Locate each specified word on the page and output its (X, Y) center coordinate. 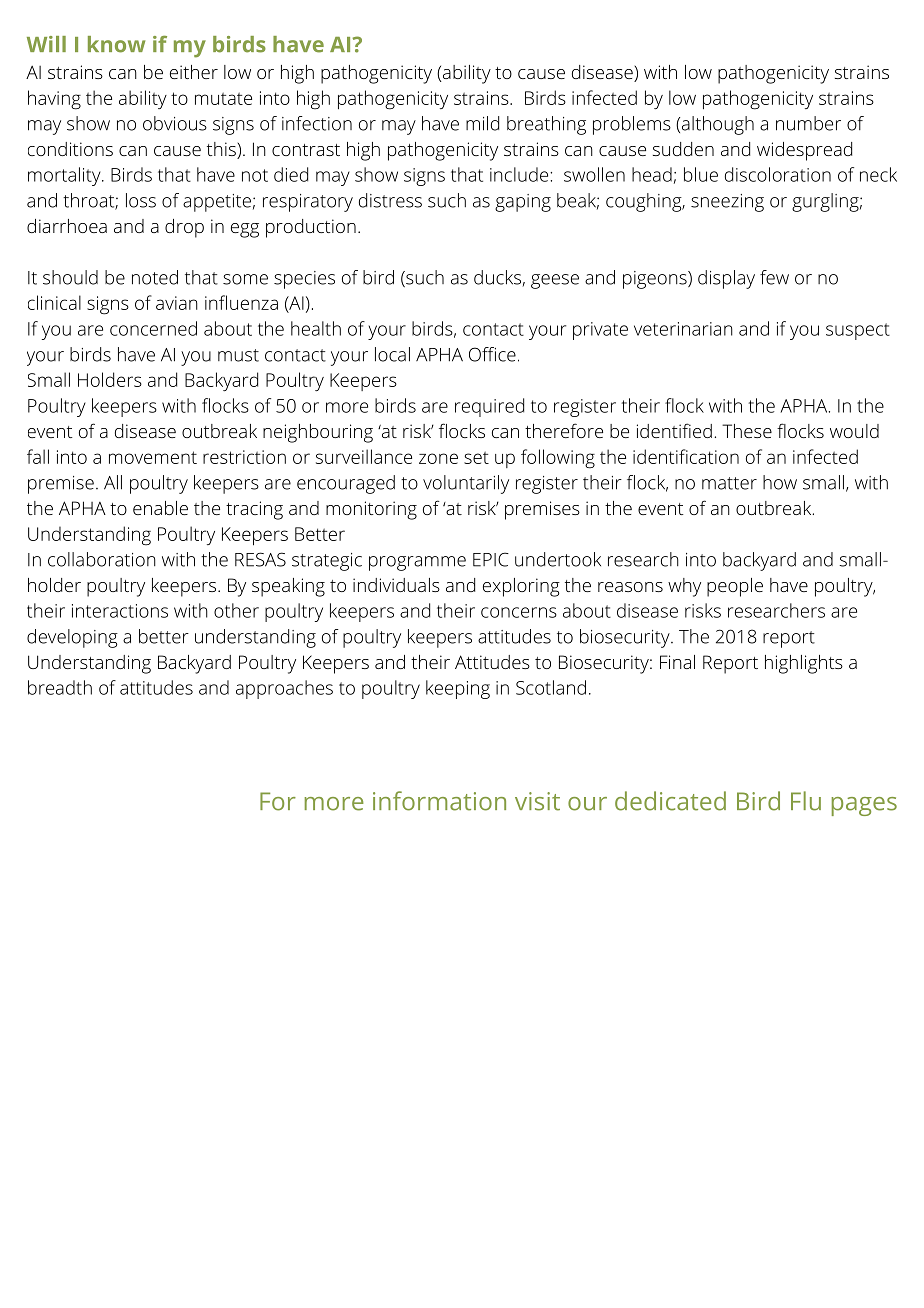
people (735, 587)
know (116, 44)
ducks (498, 278)
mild (482, 123)
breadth (60, 687)
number (808, 123)
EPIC (491, 559)
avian (177, 303)
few (774, 277)
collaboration (102, 559)
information (439, 801)
